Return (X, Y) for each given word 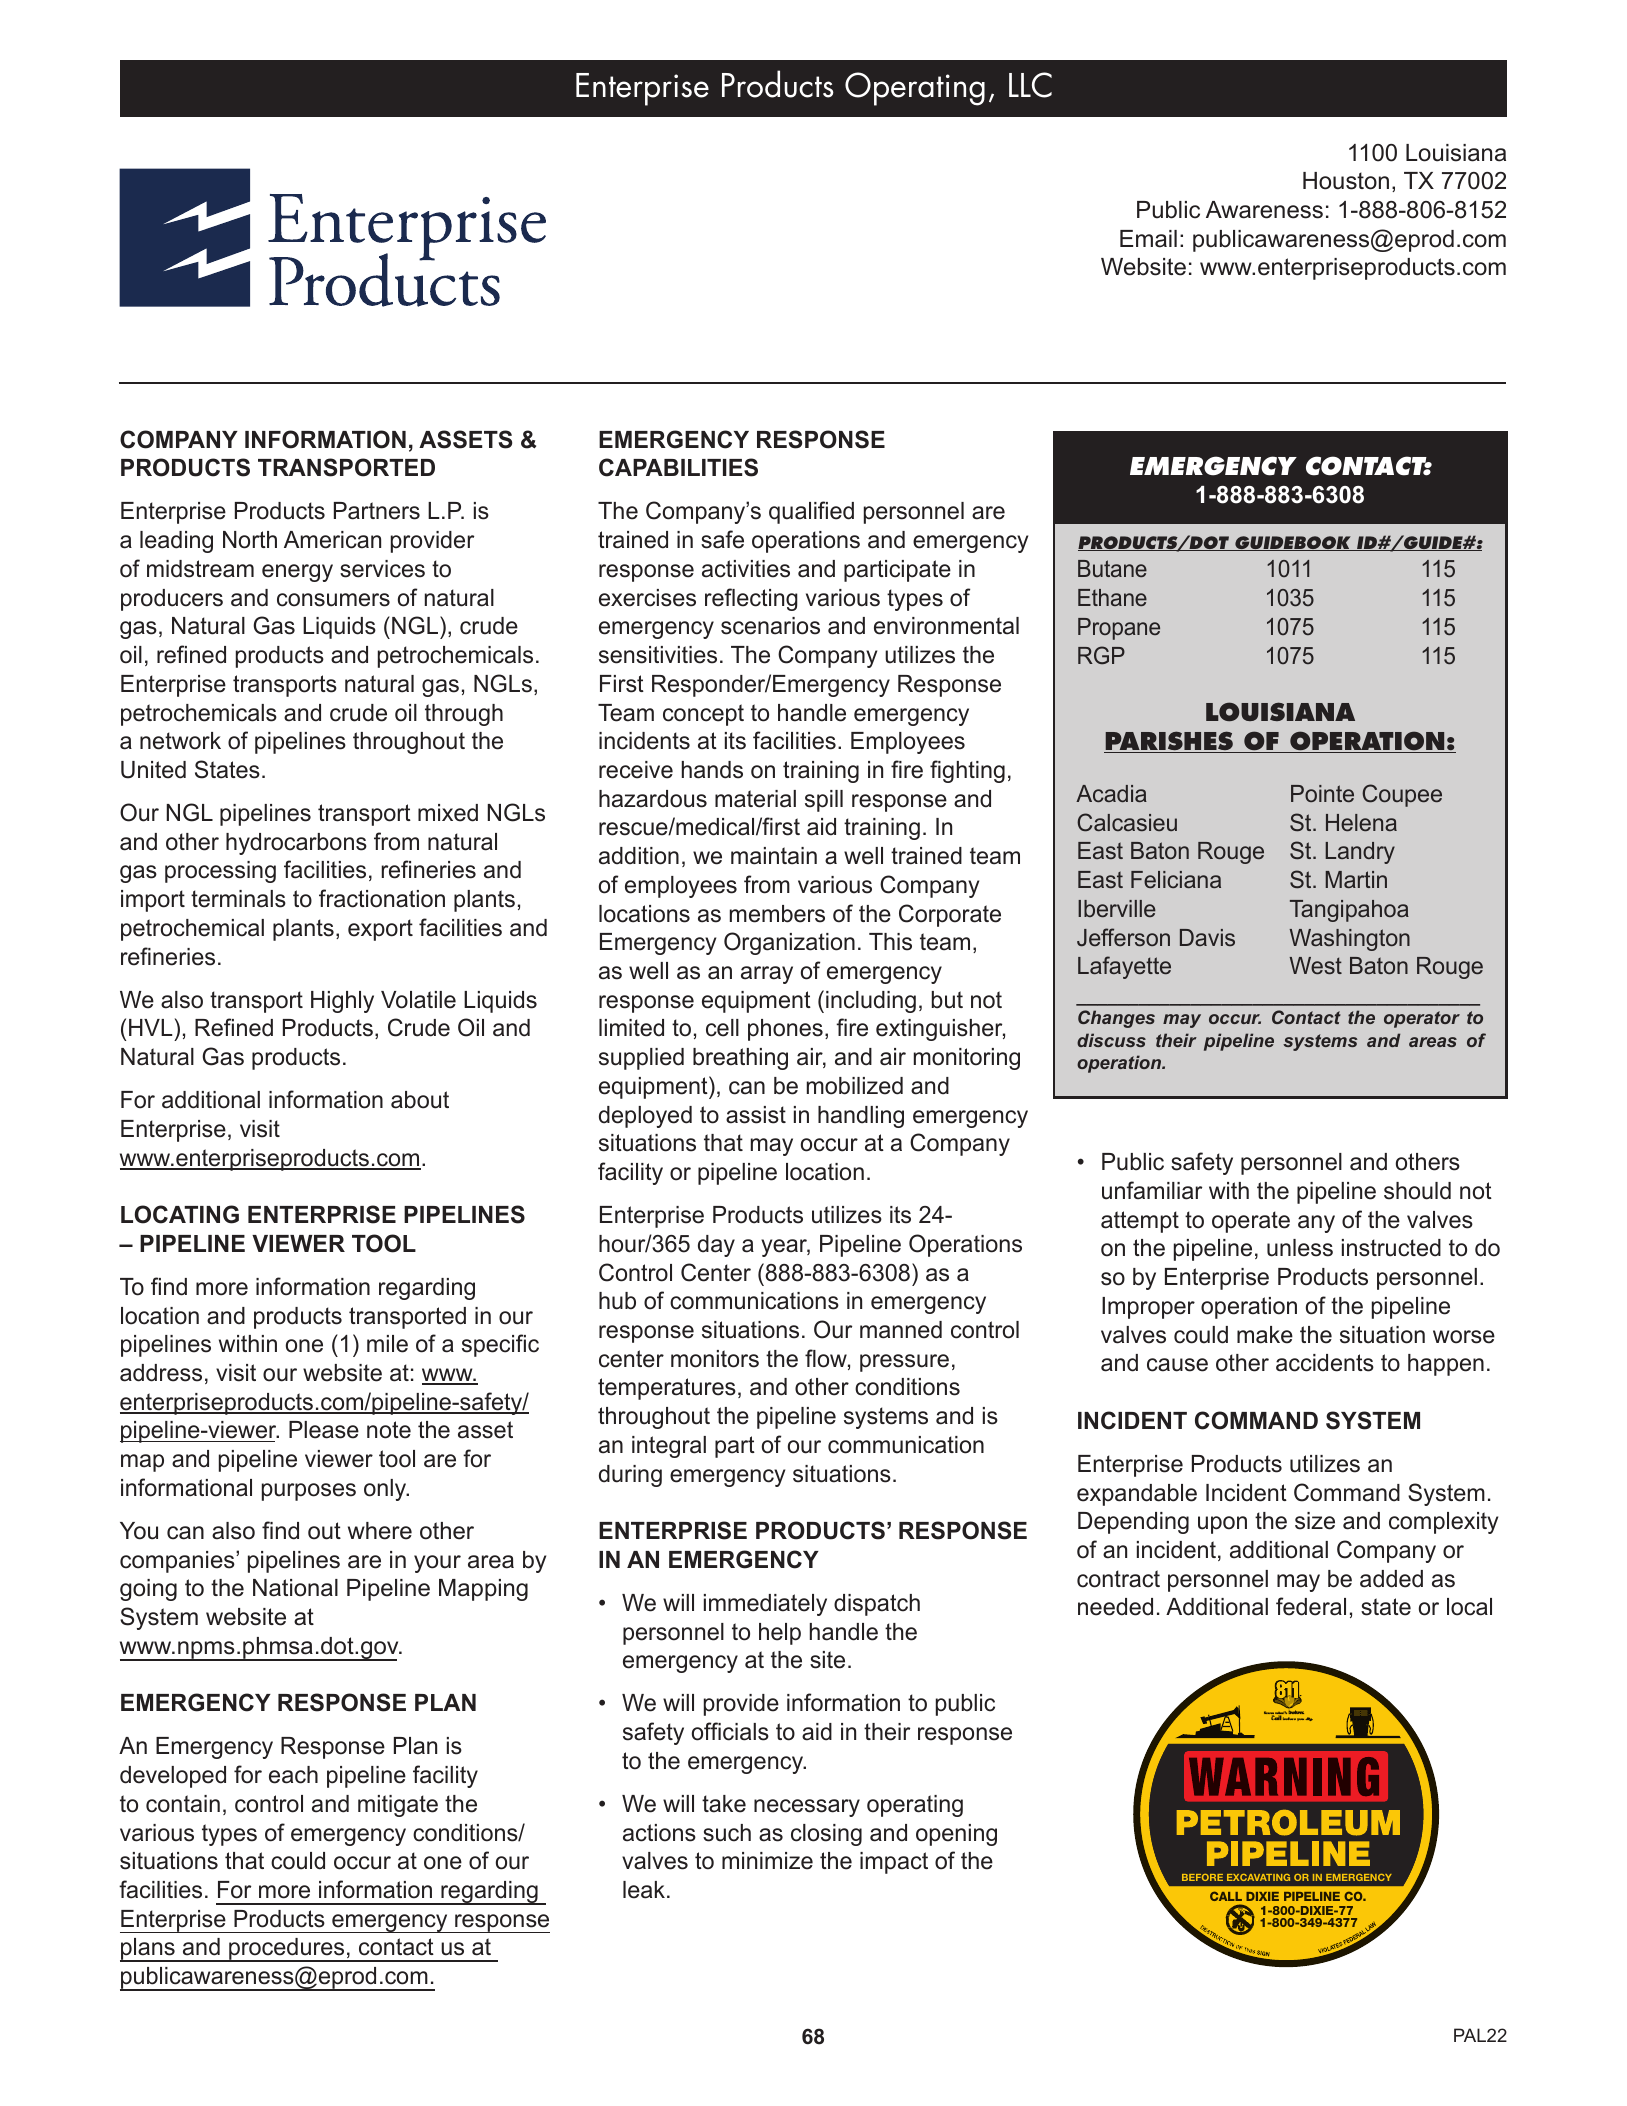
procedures (287, 1950)
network (180, 741)
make (1265, 1335)
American (332, 540)
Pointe (1322, 793)
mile (387, 1344)
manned (901, 1330)
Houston (1346, 181)
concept (703, 715)
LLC (1030, 85)
